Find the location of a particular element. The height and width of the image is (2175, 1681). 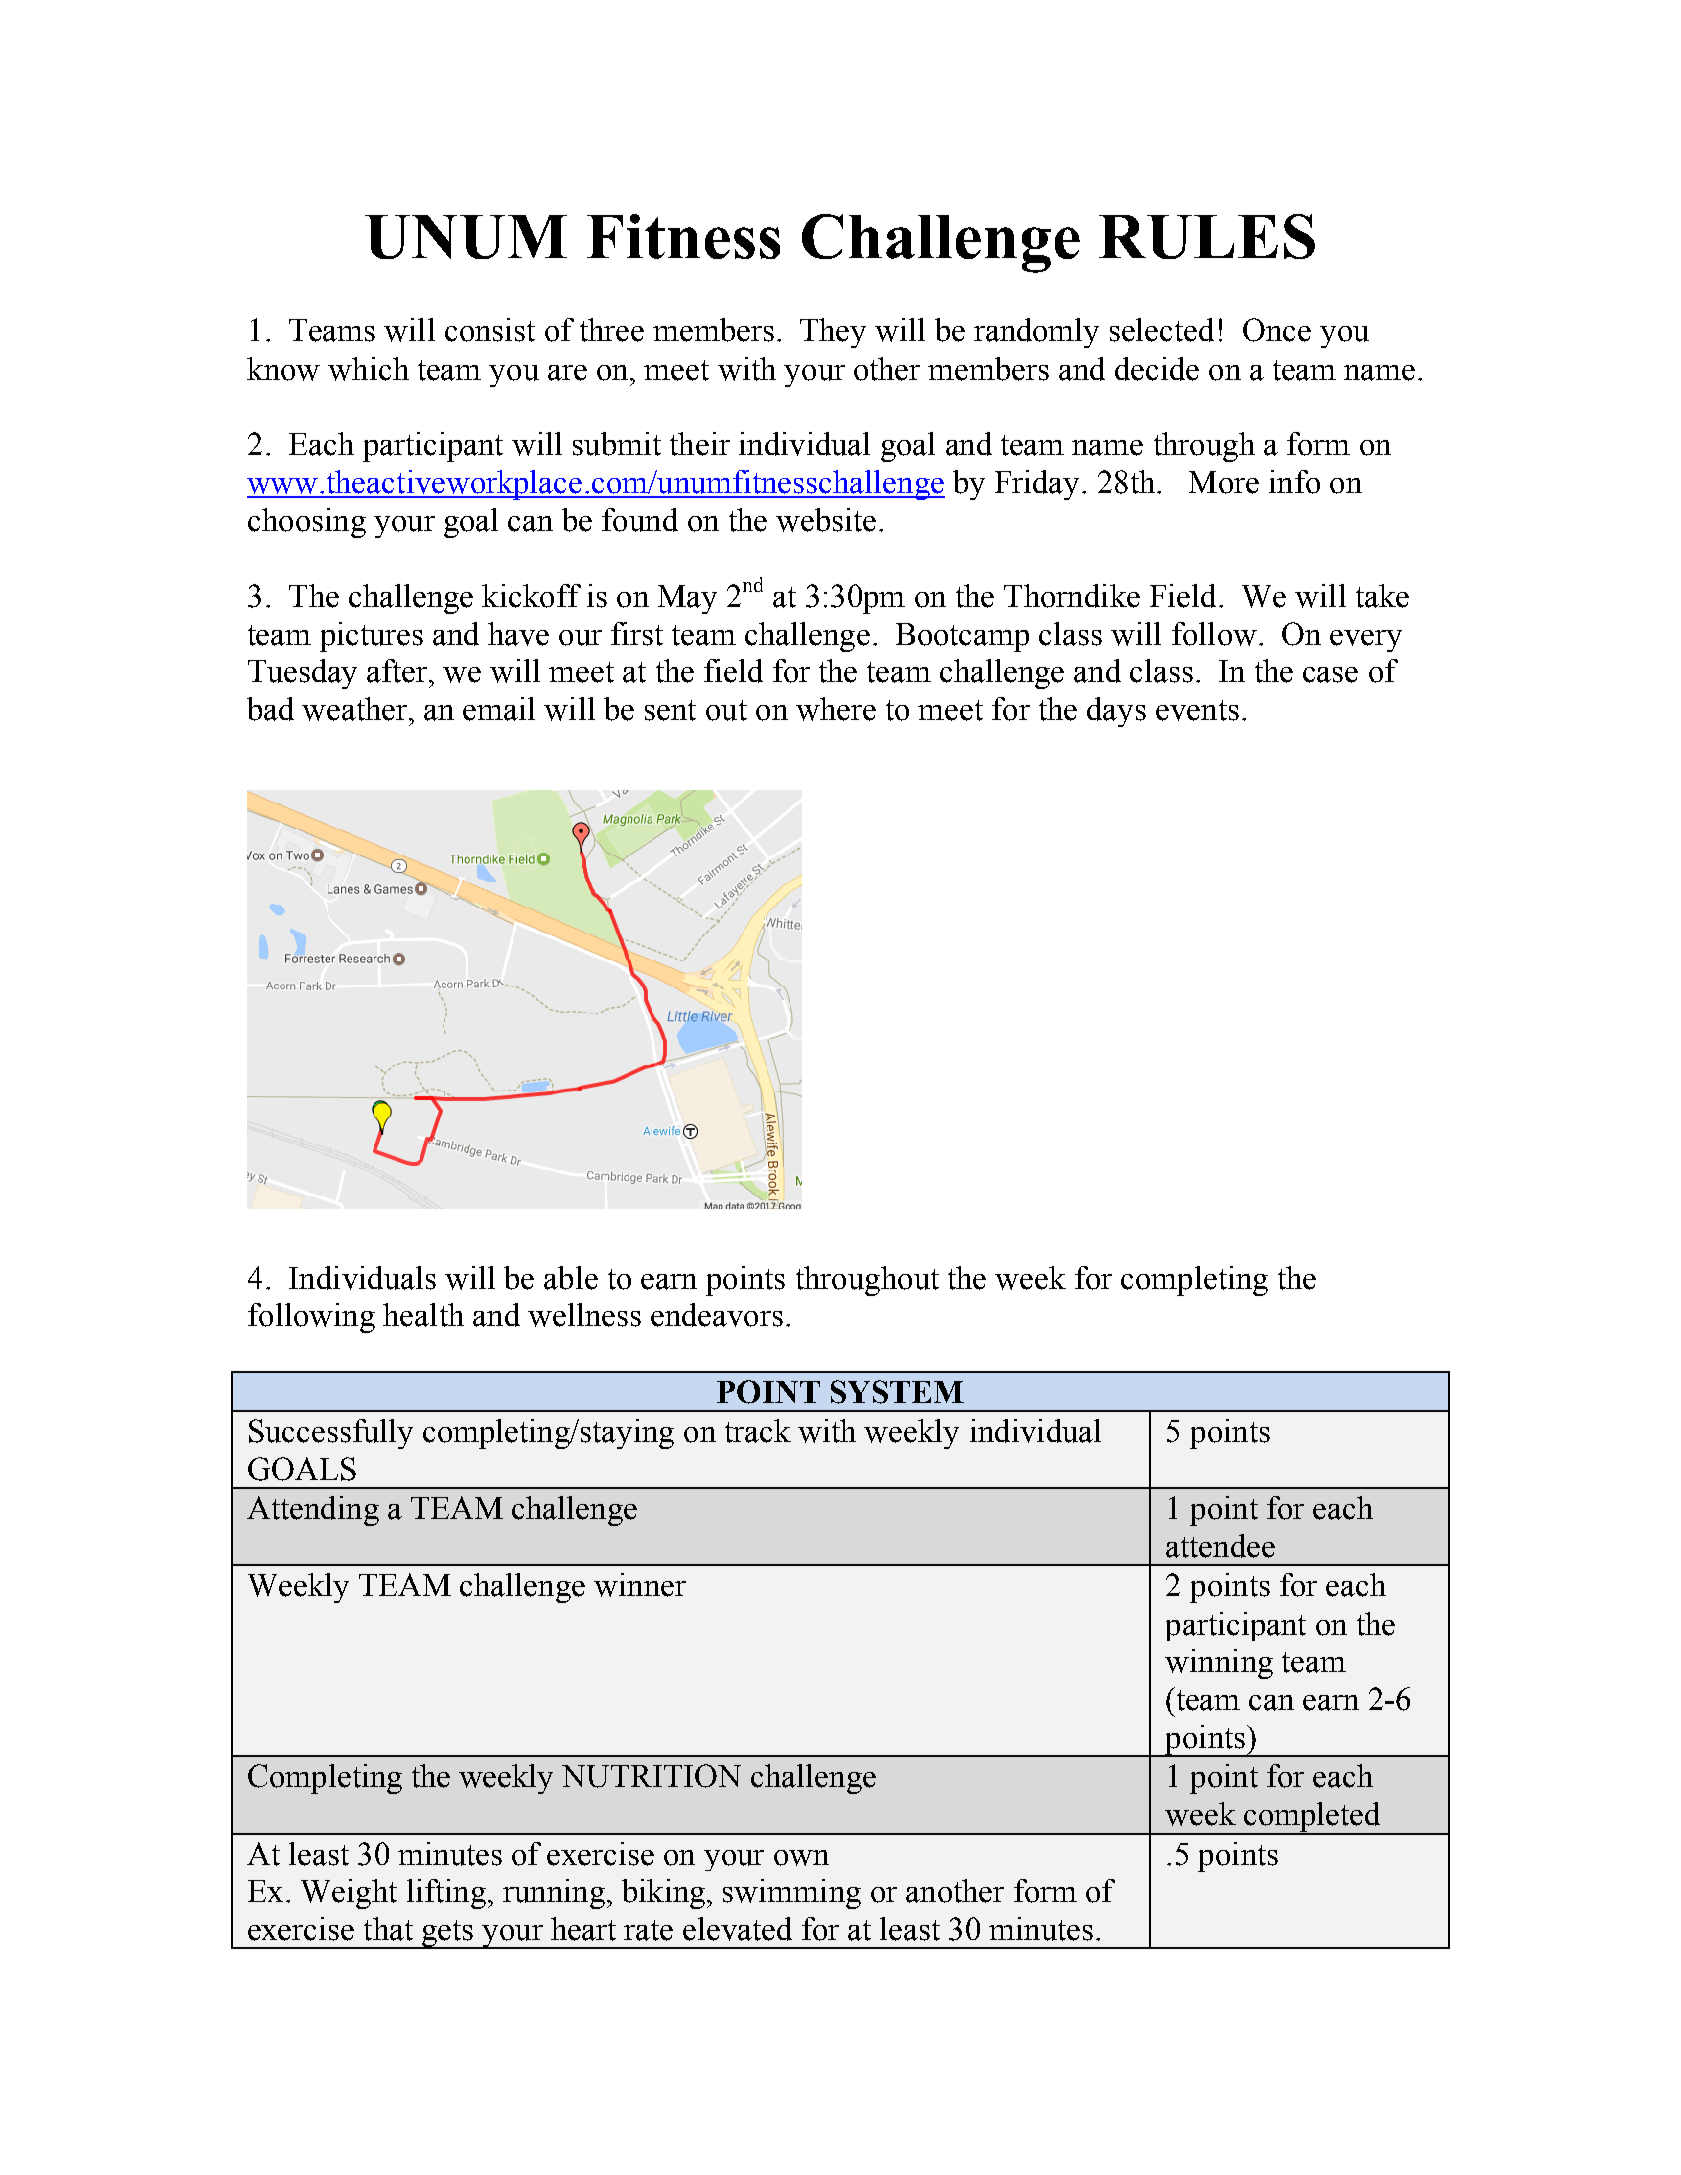

health is located at coordinates (423, 1315).
